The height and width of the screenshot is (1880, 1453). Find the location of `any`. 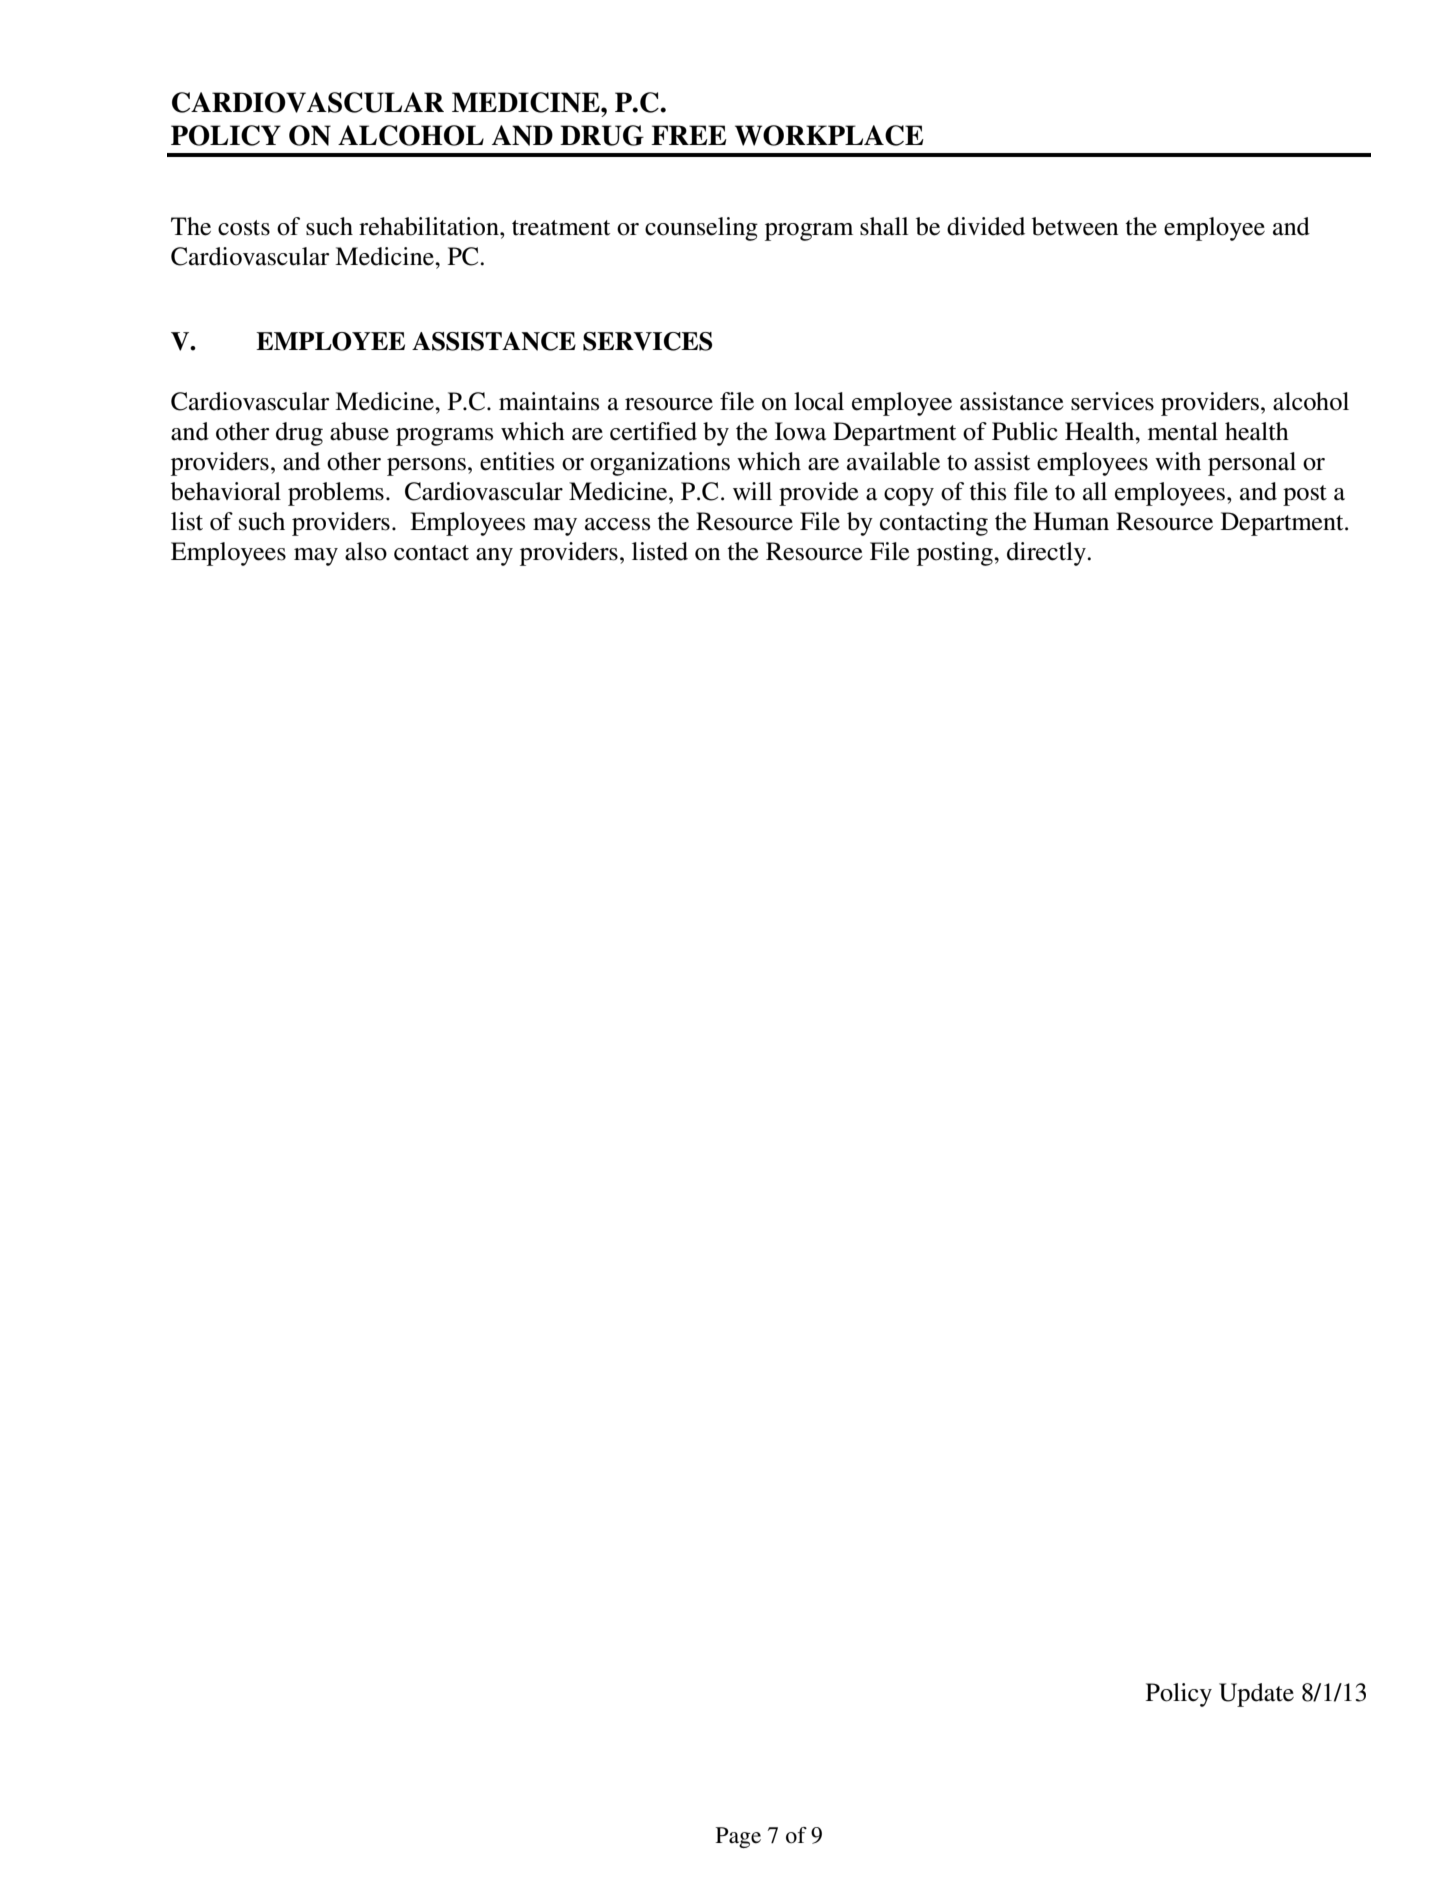

any is located at coordinates (494, 557).
